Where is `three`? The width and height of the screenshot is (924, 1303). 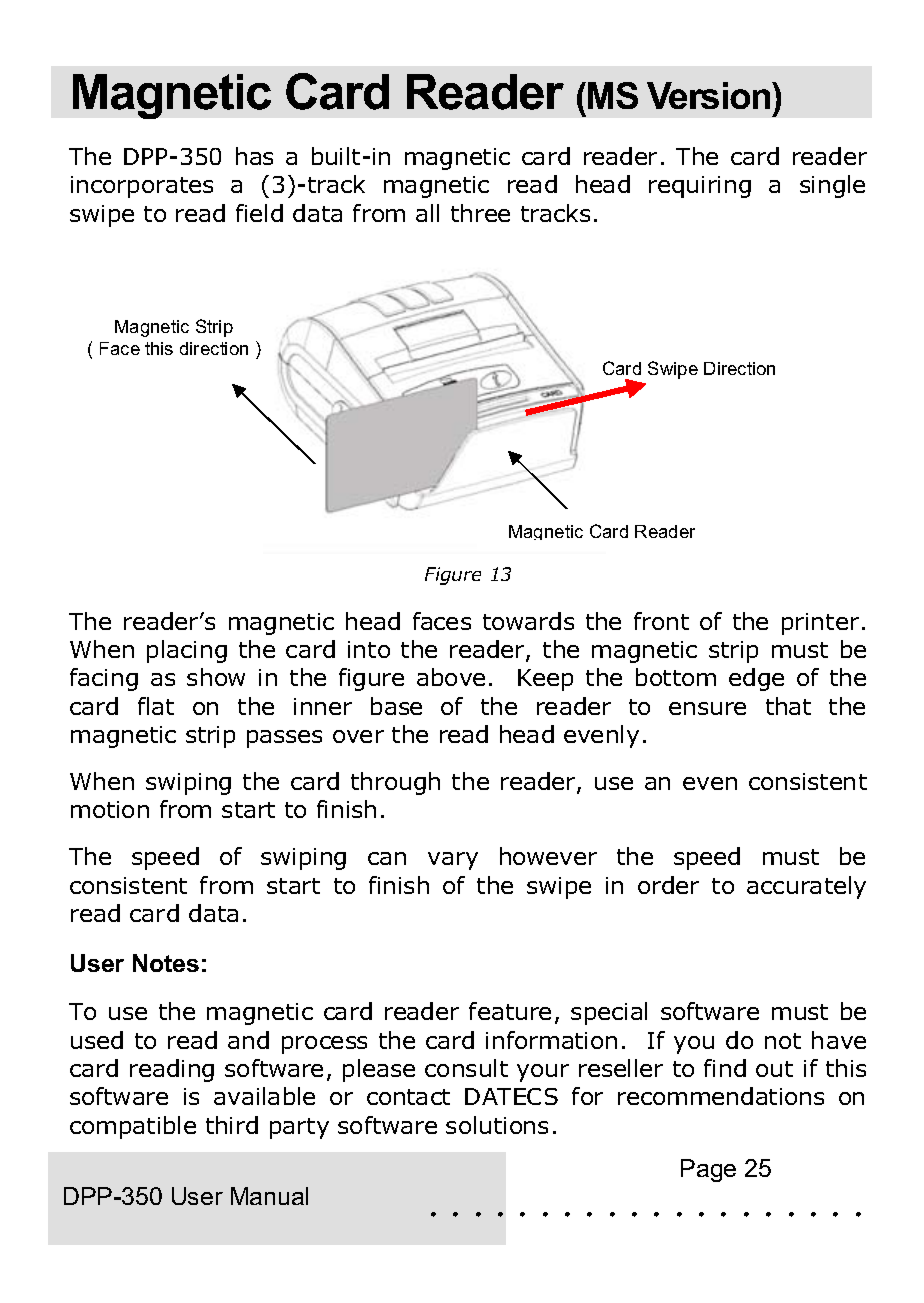
three is located at coordinates (480, 213).
